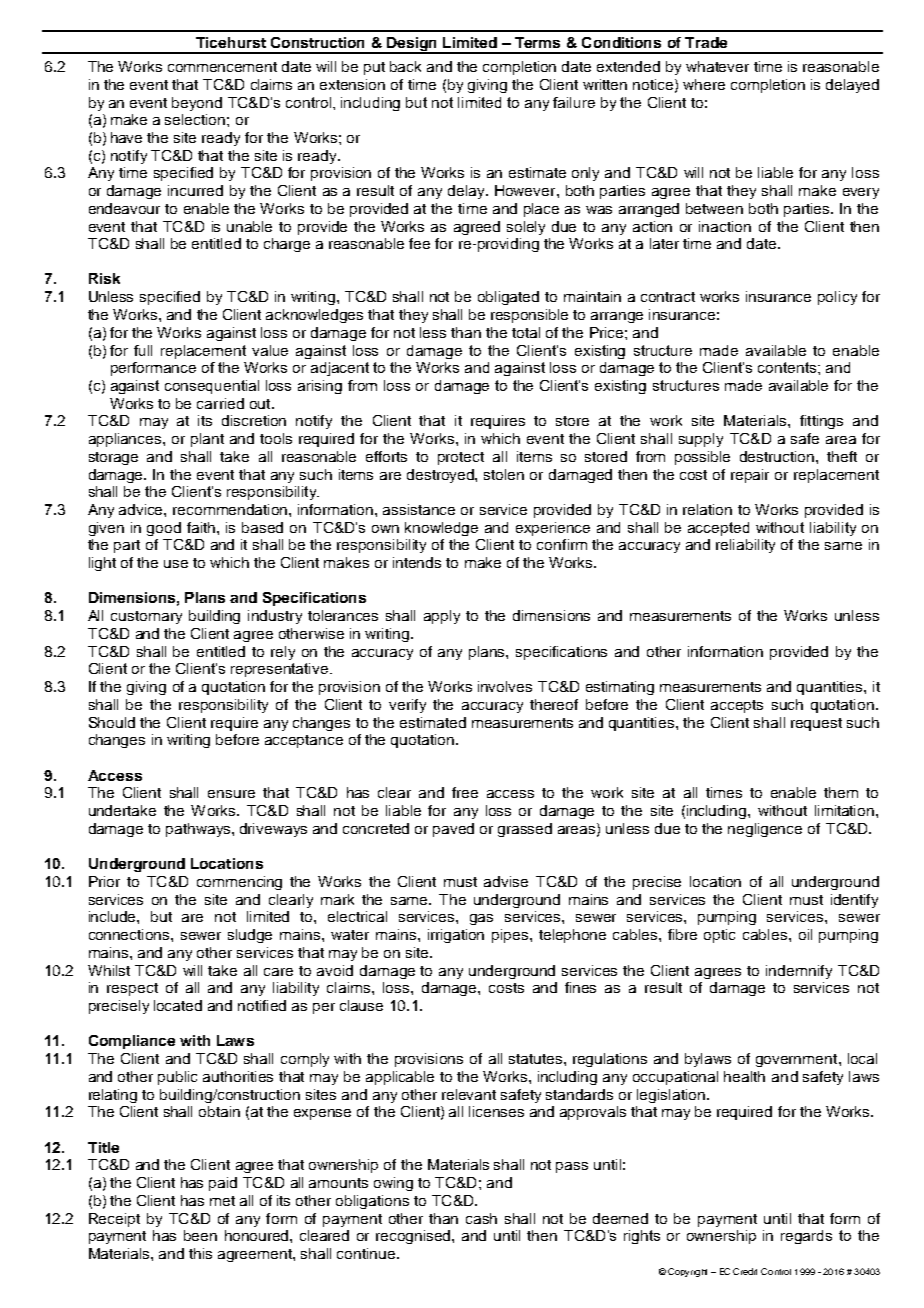 Image resolution: width=924 pixels, height=1308 pixels. What do you see at coordinates (717, 66) in the screenshot?
I see `whatever` at bounding box center [717, 66].
